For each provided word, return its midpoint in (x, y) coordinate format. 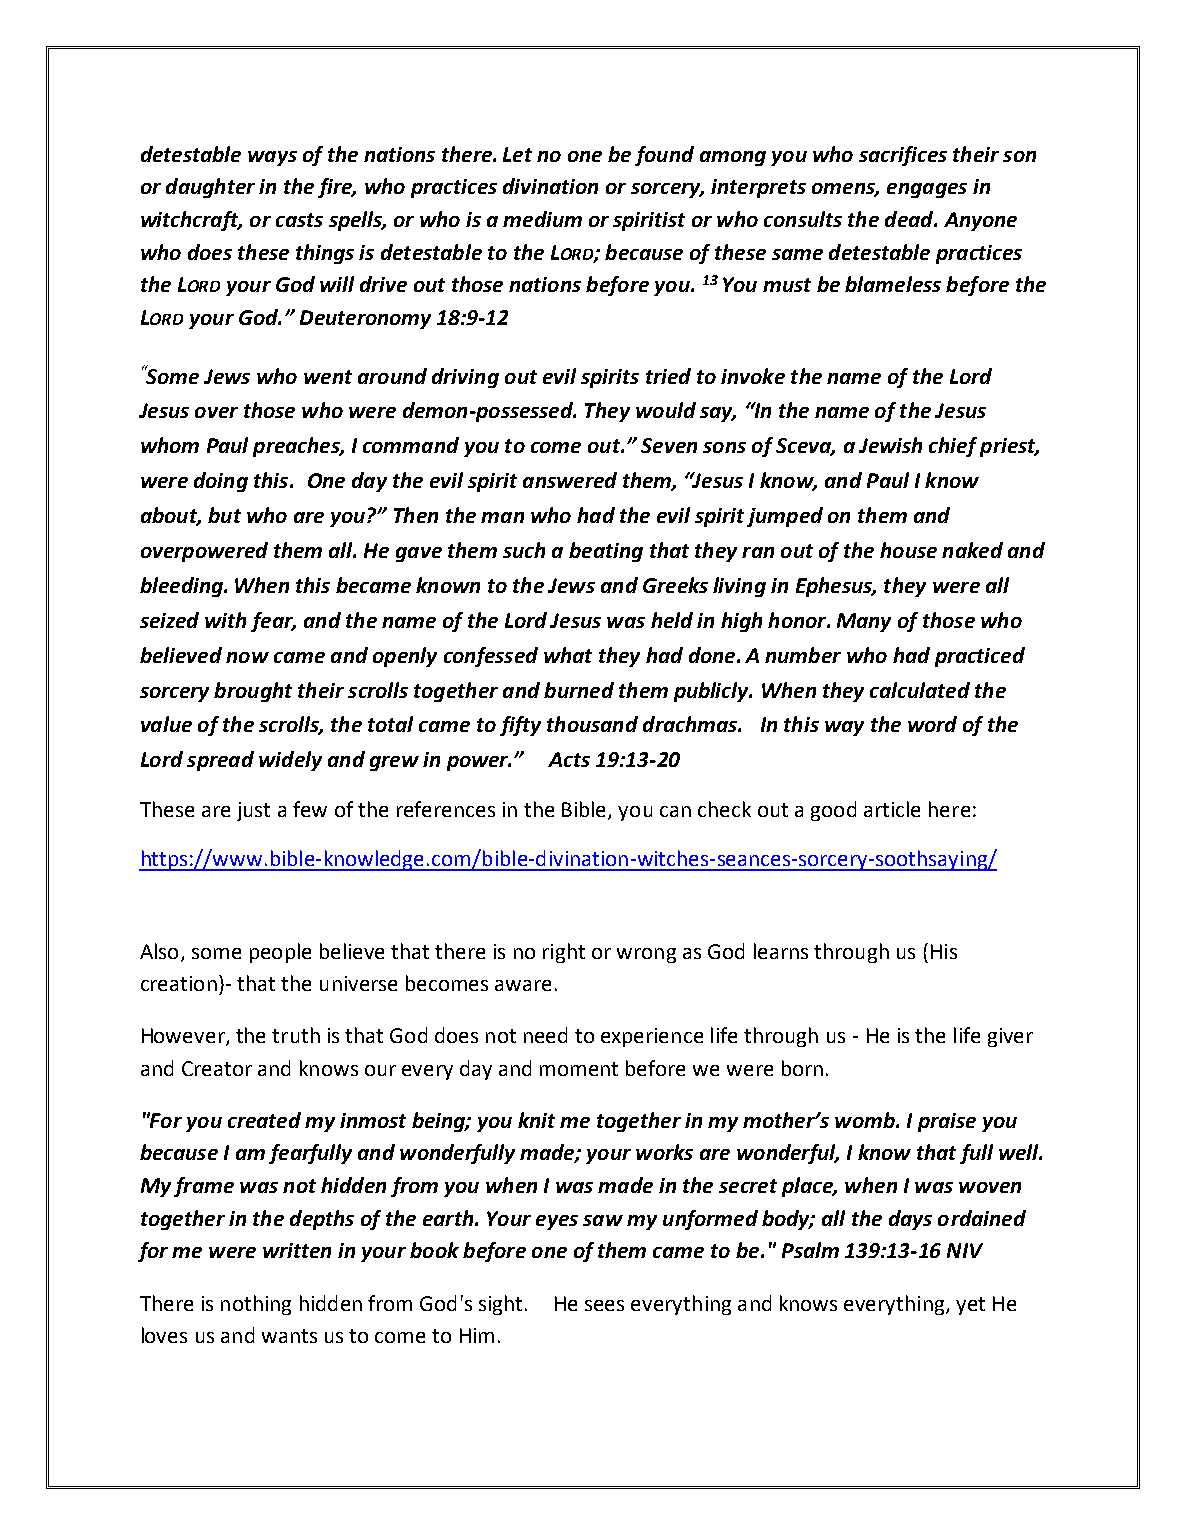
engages (927, 190)
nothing (256, 1305)
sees (604, 1305)
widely (290, 761)
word (932, 724)
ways (272, 158)
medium (542, 219)
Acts (569, 759)
